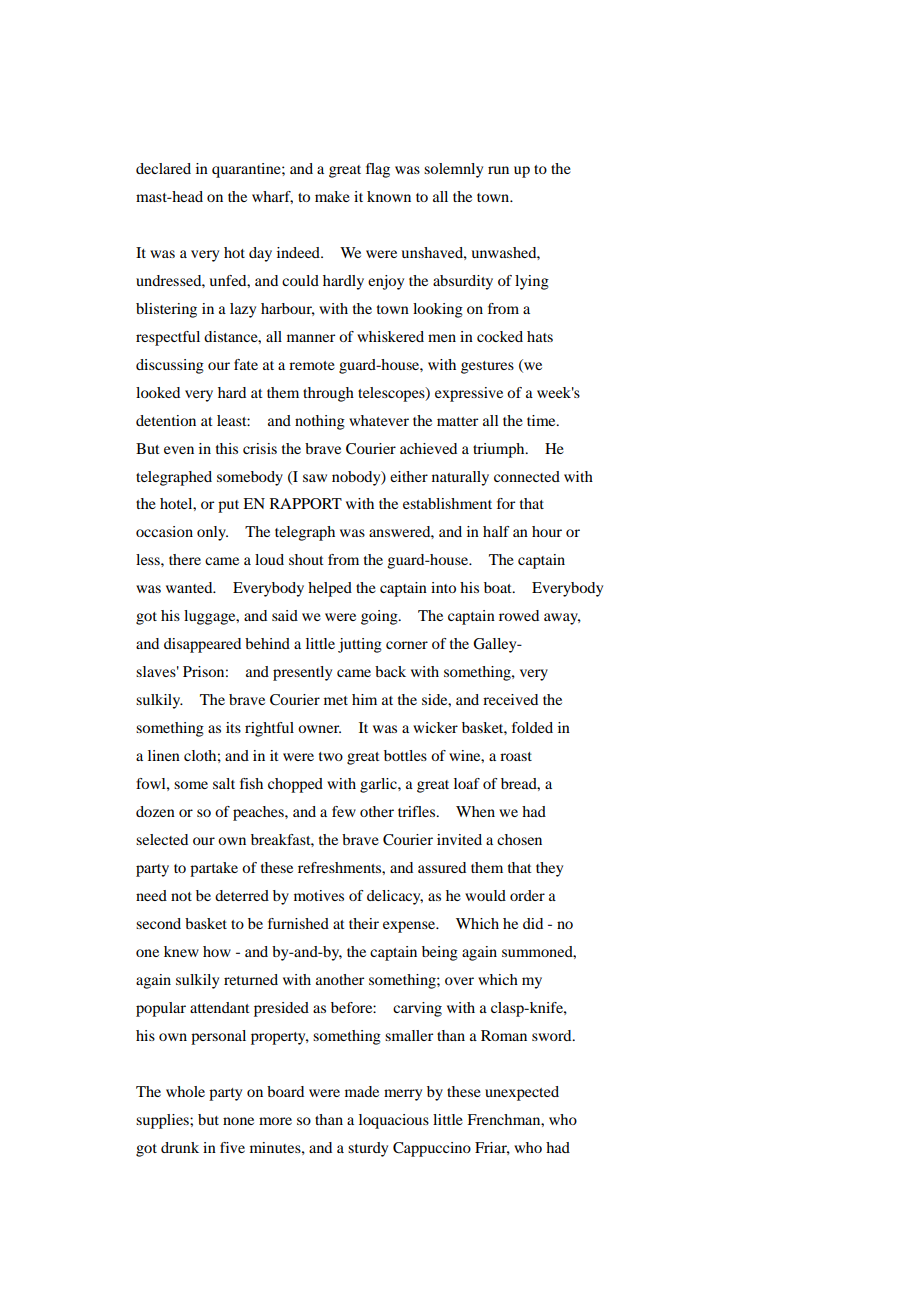 The width and height of the image is (924, 1308). What do you see at coordinates (185, 1091) in the image?
I see `whole` at bounding box center [185, 1091].
